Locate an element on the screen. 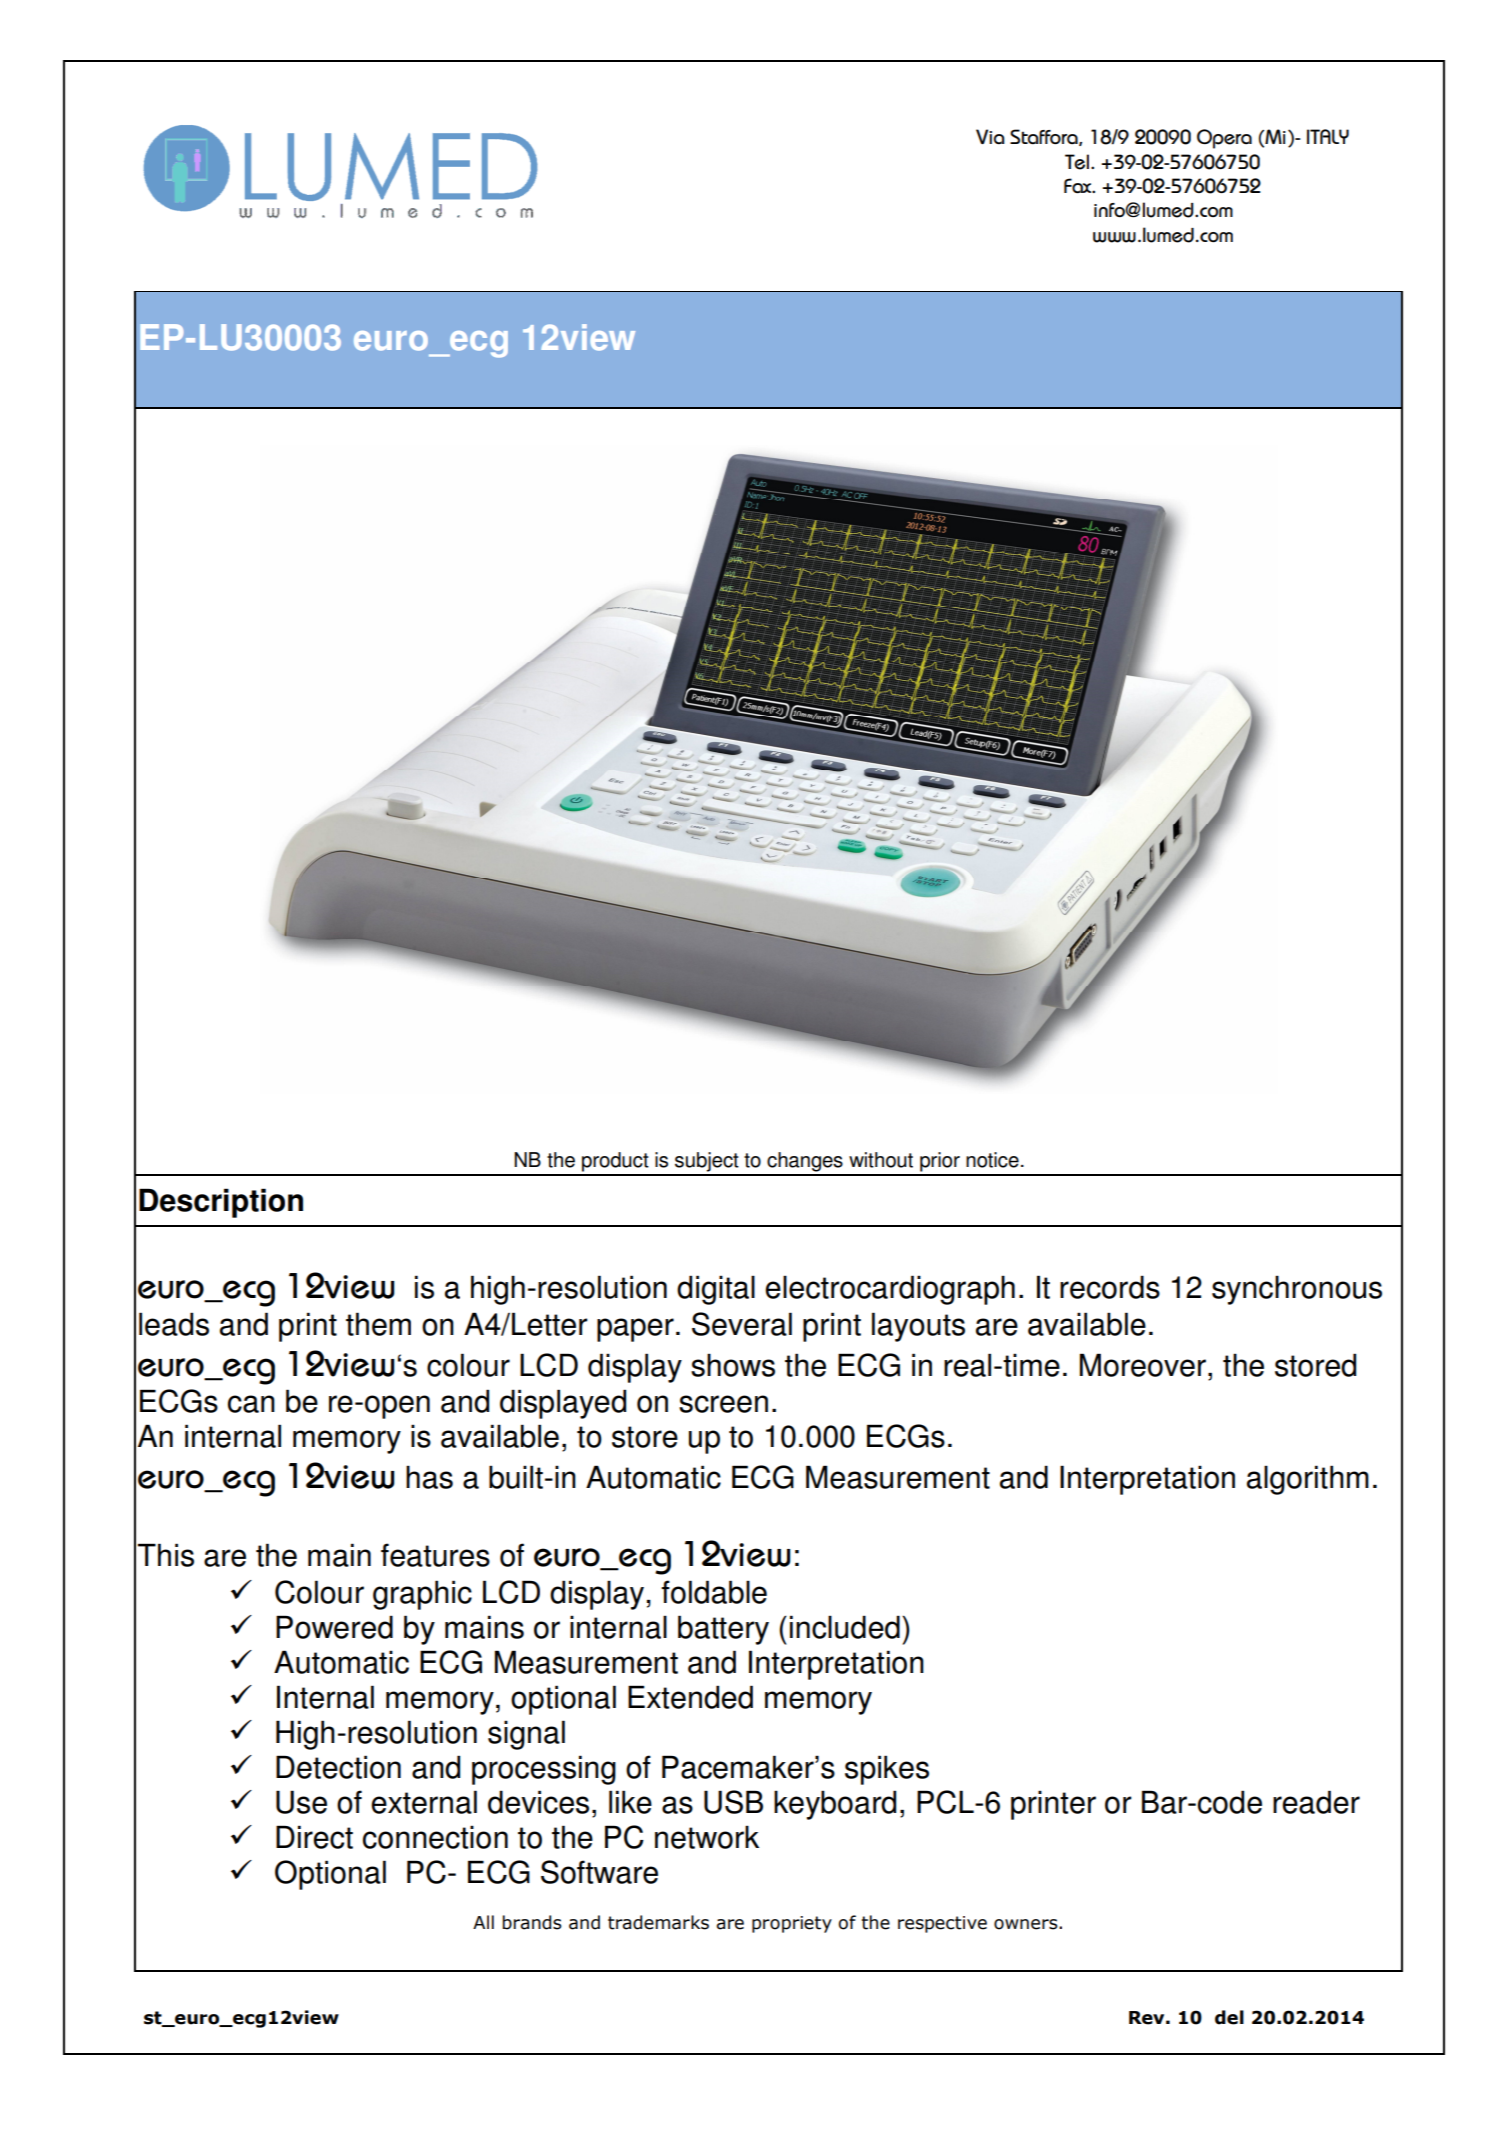 The height and width of the screenshot is (2134, 1508). Fax is located at coordinates (1079, 185).
